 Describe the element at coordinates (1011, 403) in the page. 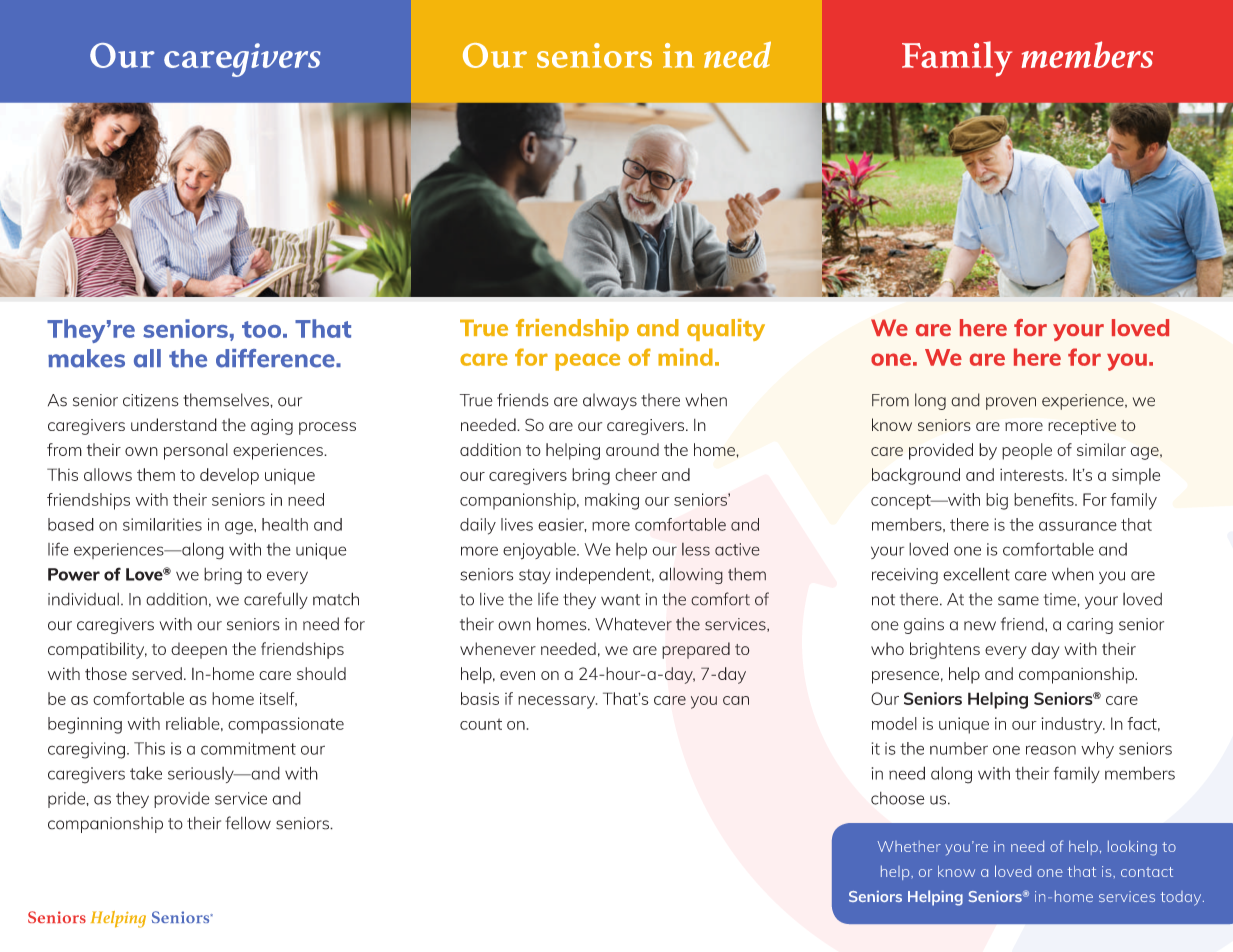

I see `proven` at that location.
